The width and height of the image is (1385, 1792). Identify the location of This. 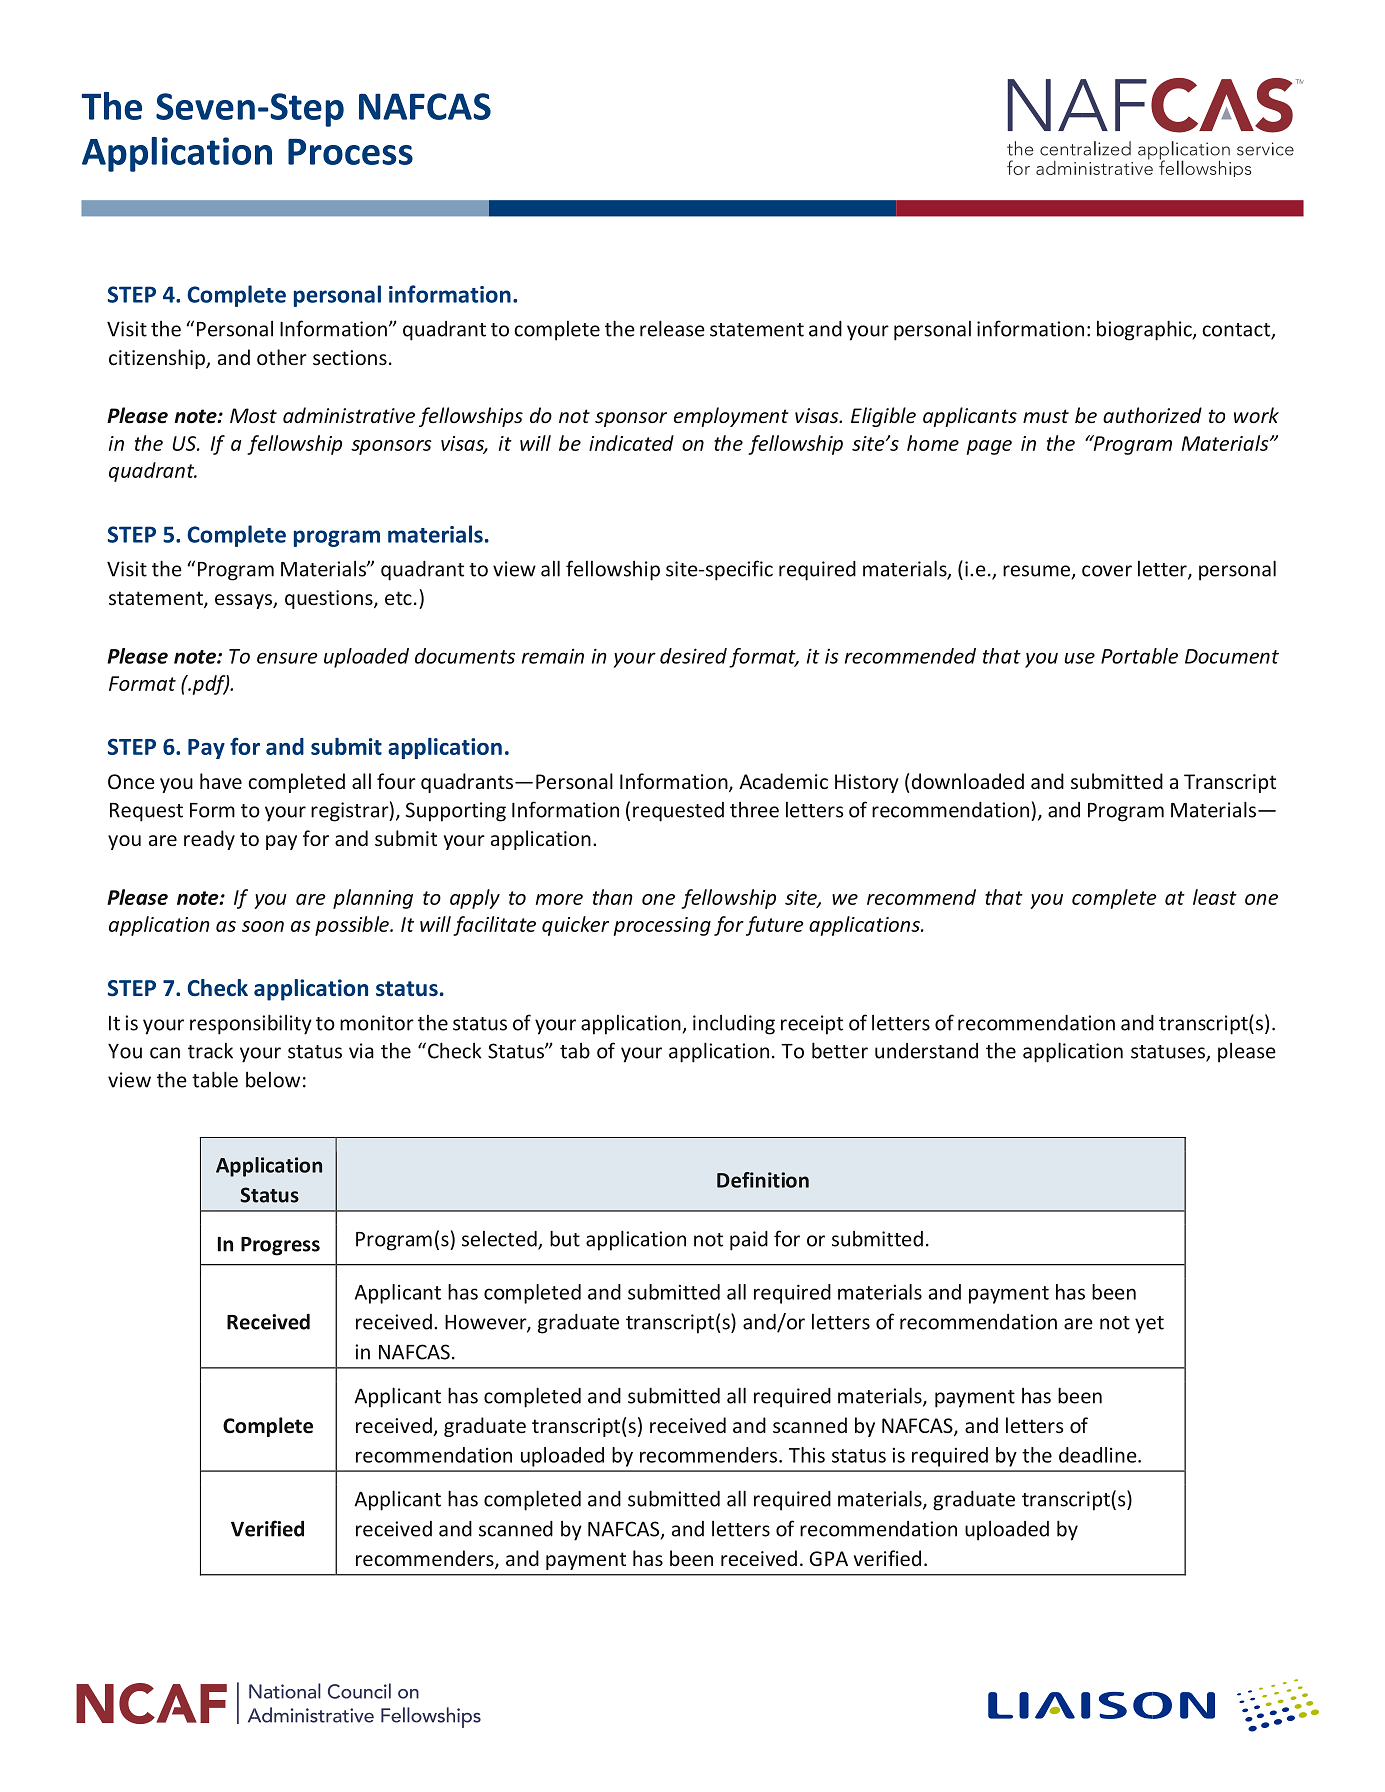
(807, 1455).
